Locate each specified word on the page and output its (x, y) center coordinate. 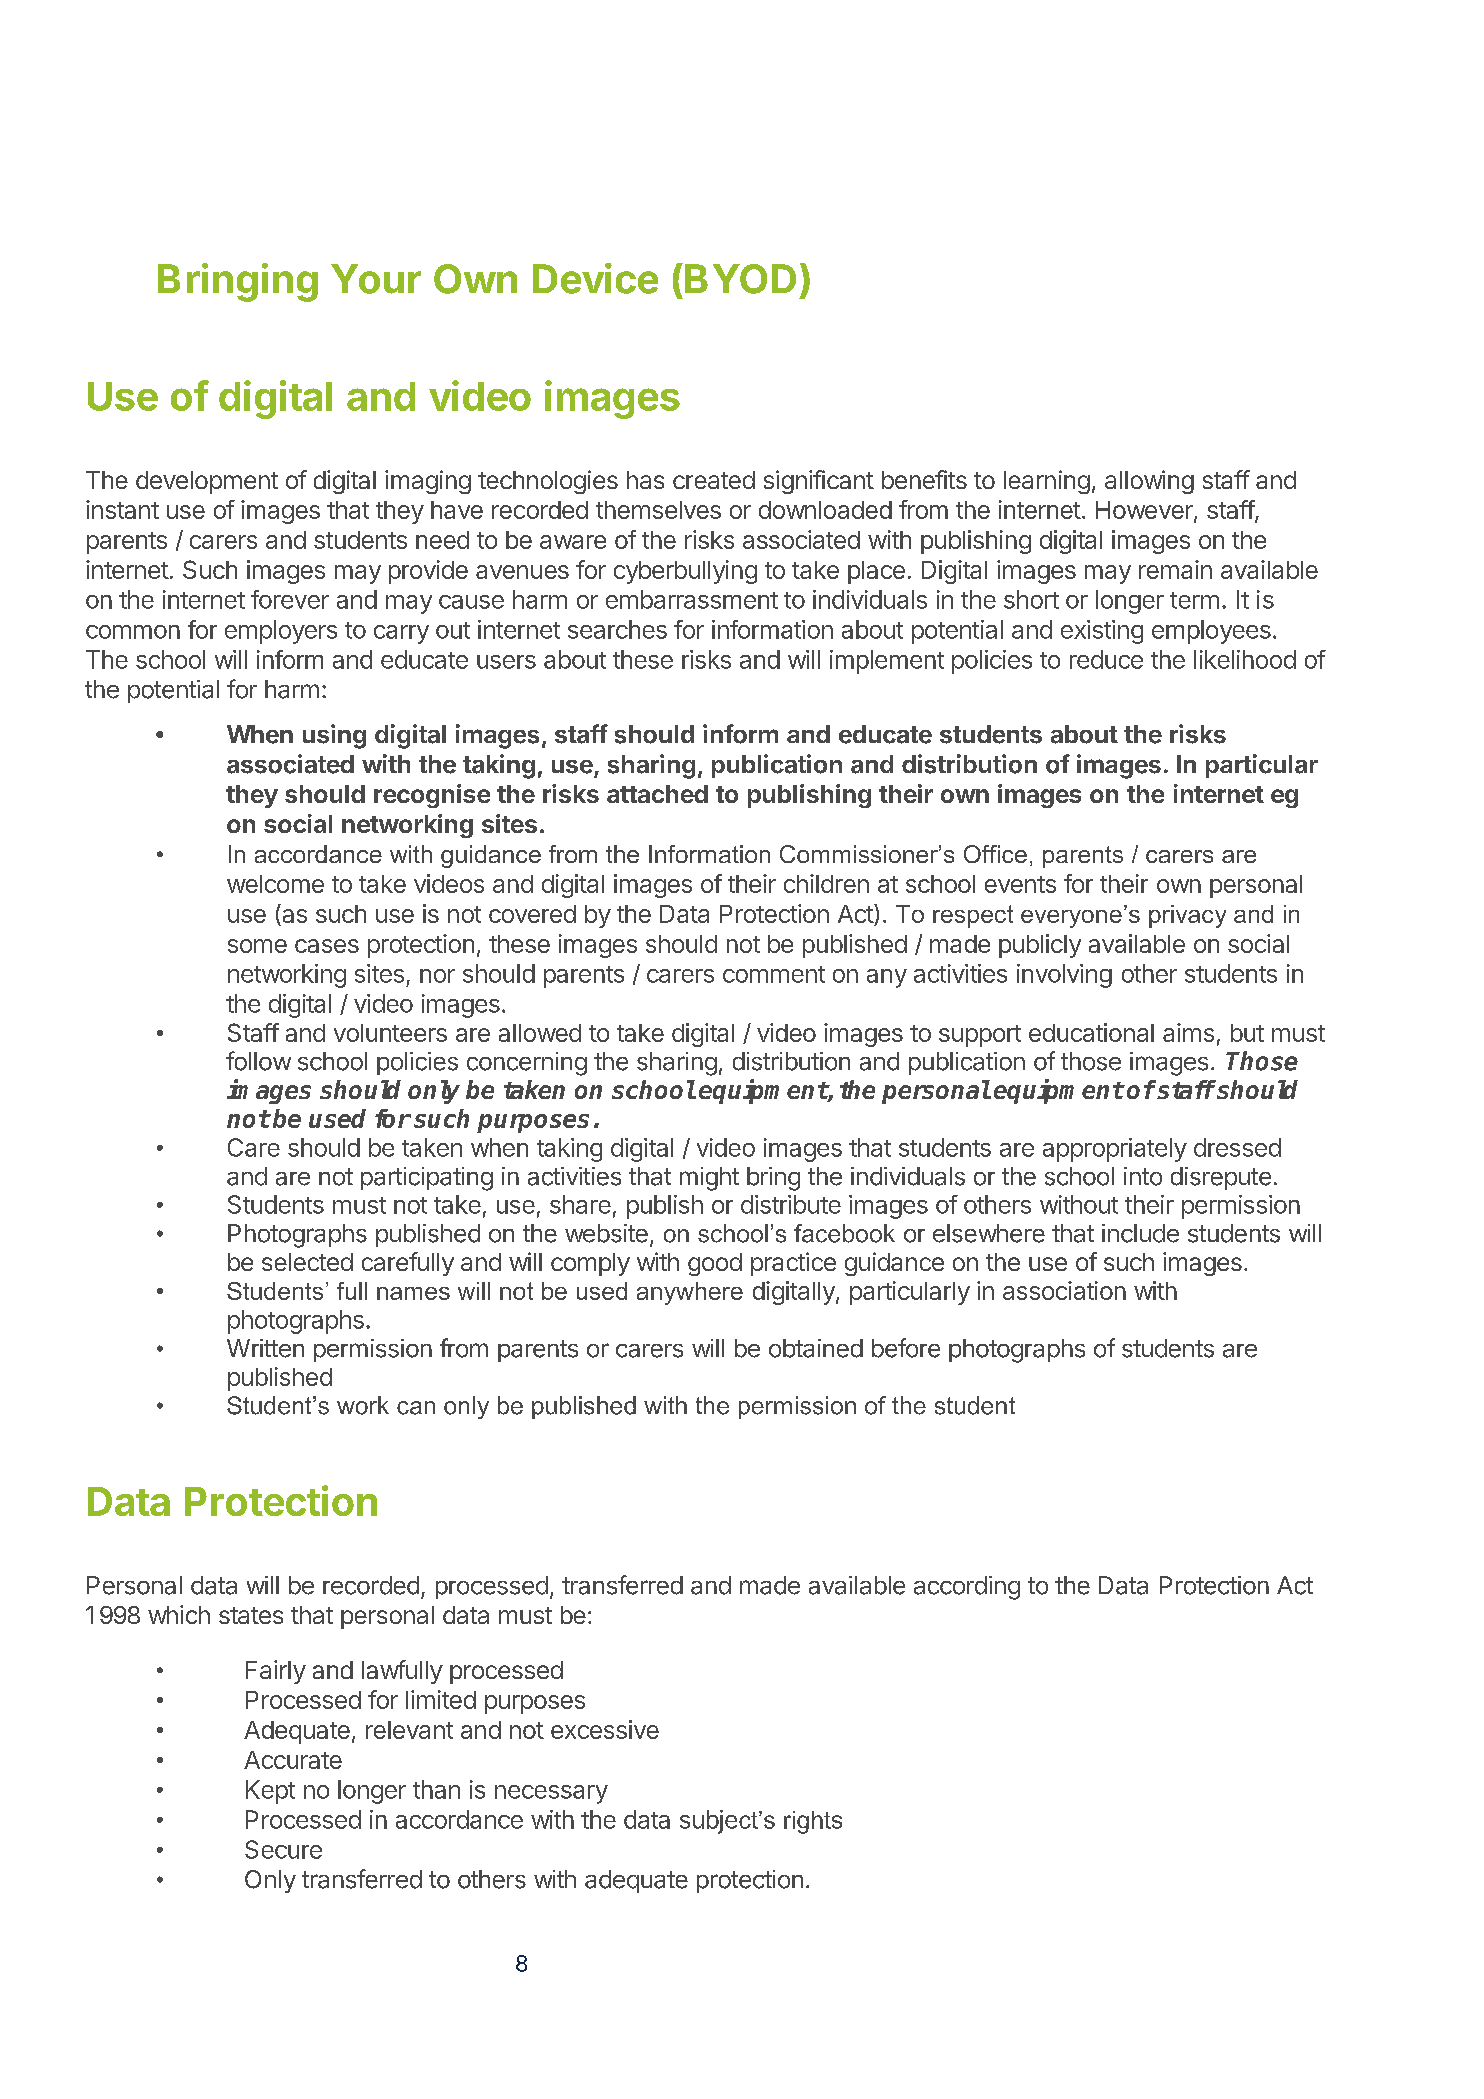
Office (995, 854)
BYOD (740, 279)
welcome (275, 884)
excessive (605, 1729)
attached (657, 794)
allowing (1149, 482)
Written (265, 1348)
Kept (270, 1792)
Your (376, 279)
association (1064, 1290)
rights (813, 1822)
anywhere (690, 1293)
